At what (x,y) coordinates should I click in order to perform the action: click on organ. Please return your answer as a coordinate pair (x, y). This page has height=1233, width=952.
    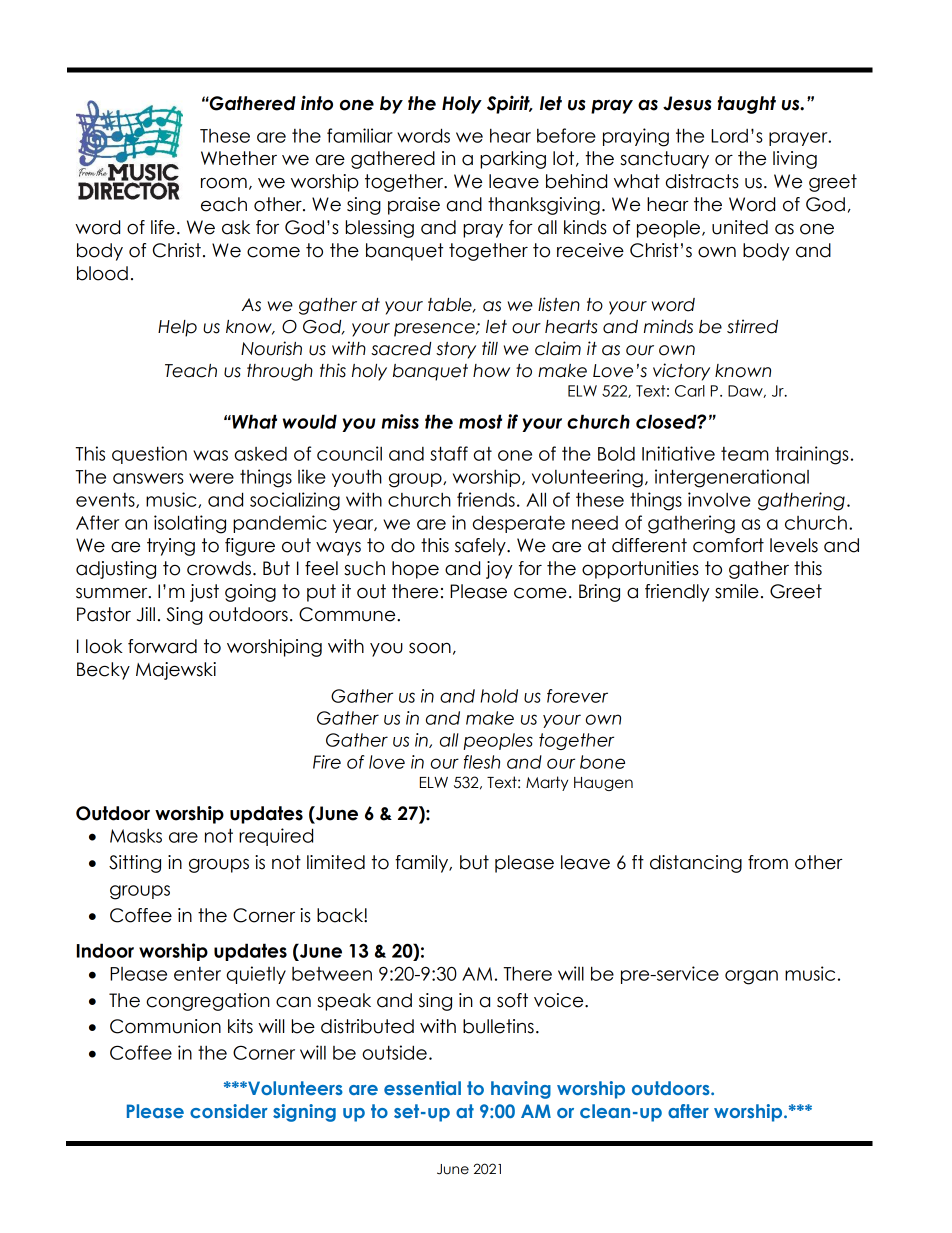
    Looking at the image, I should click on (751, 977).
